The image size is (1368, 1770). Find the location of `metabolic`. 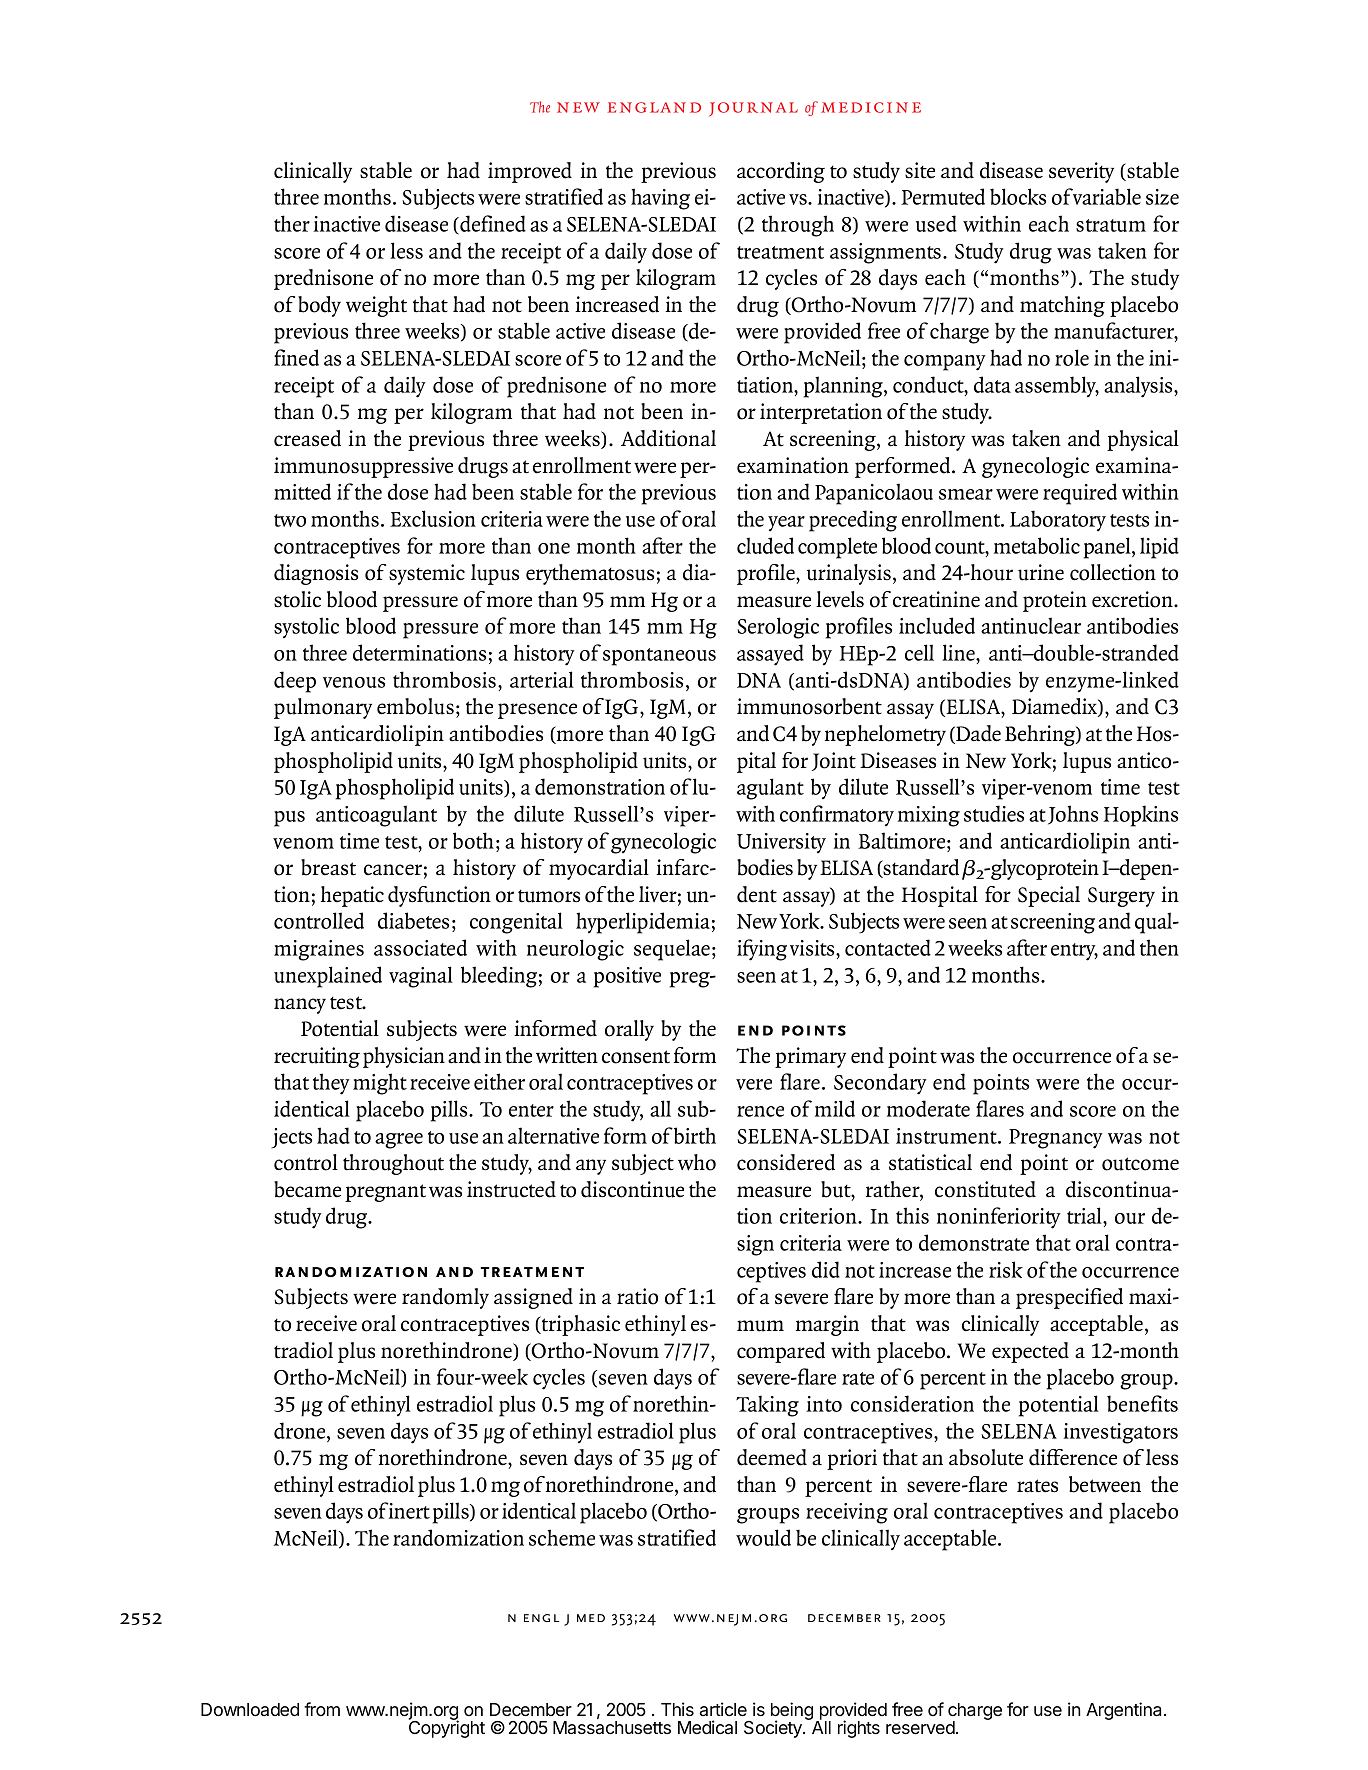

metabolic is located at coordinates (1037, 545).
